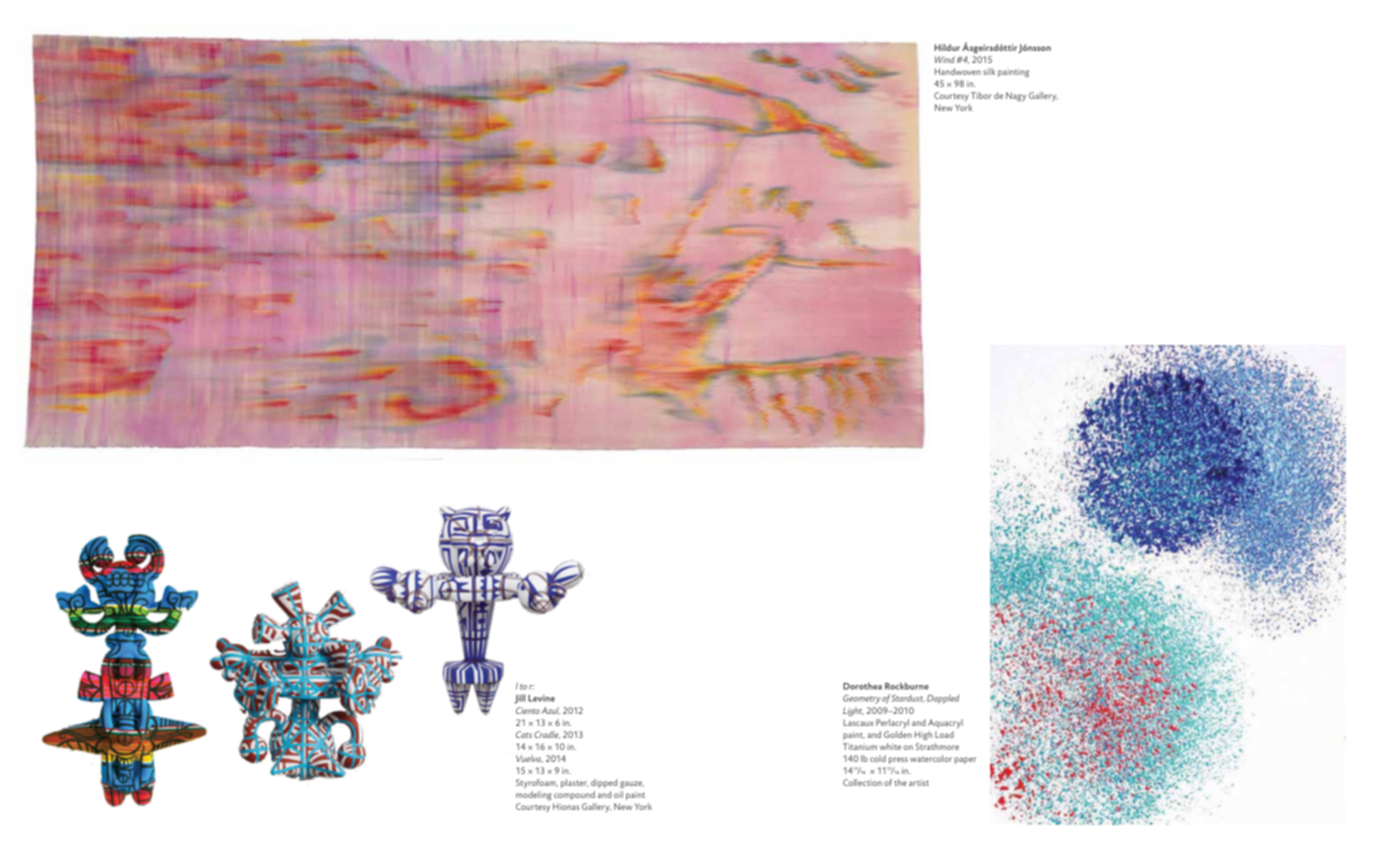 Image resolution: width=1389 pixels, height=868 pixels. Describe the element at coordinates (1016, 96) in the document. I see `Nagy` at that location.
